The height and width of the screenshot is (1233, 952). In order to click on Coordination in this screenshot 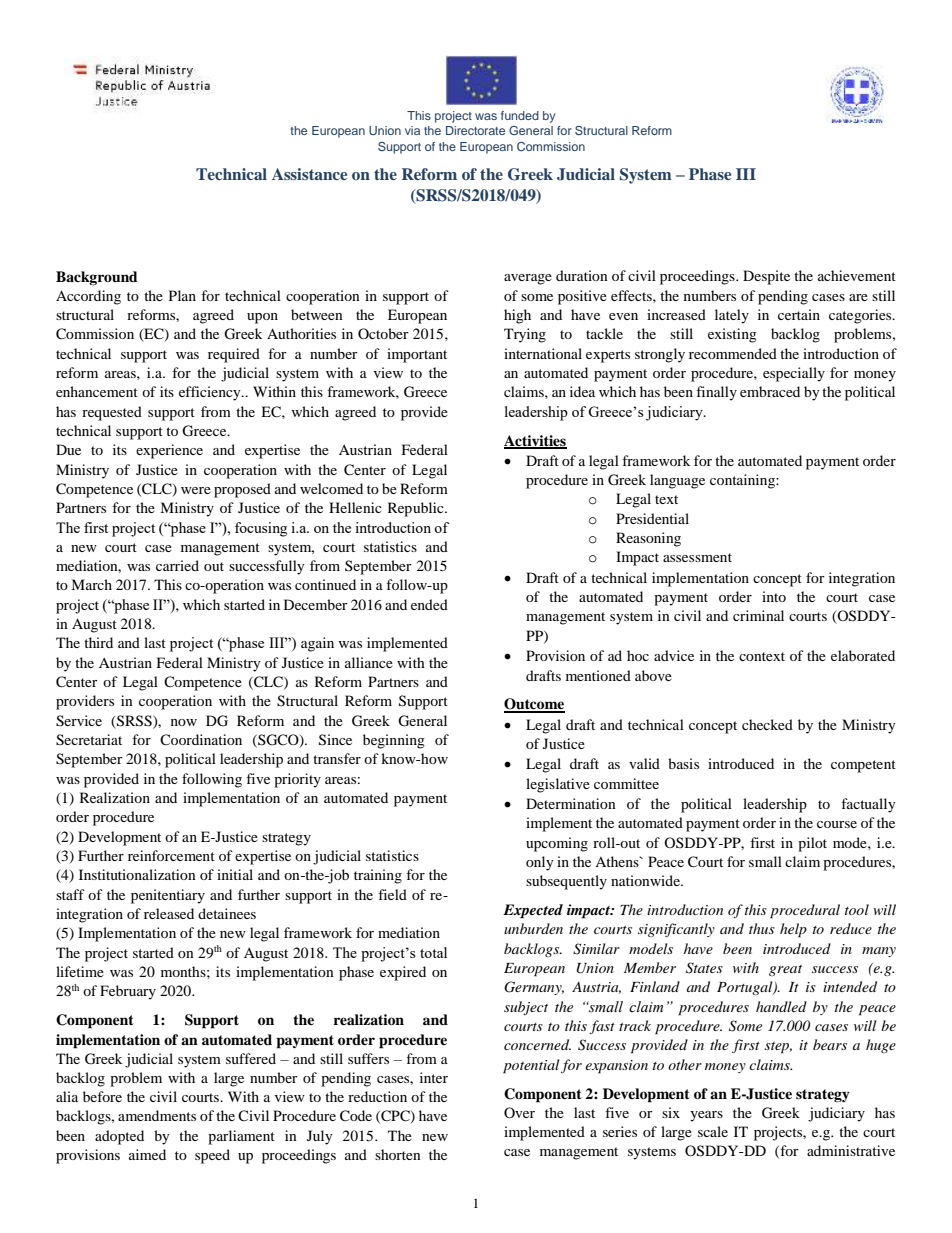, I will do `click(201, 739)`.
